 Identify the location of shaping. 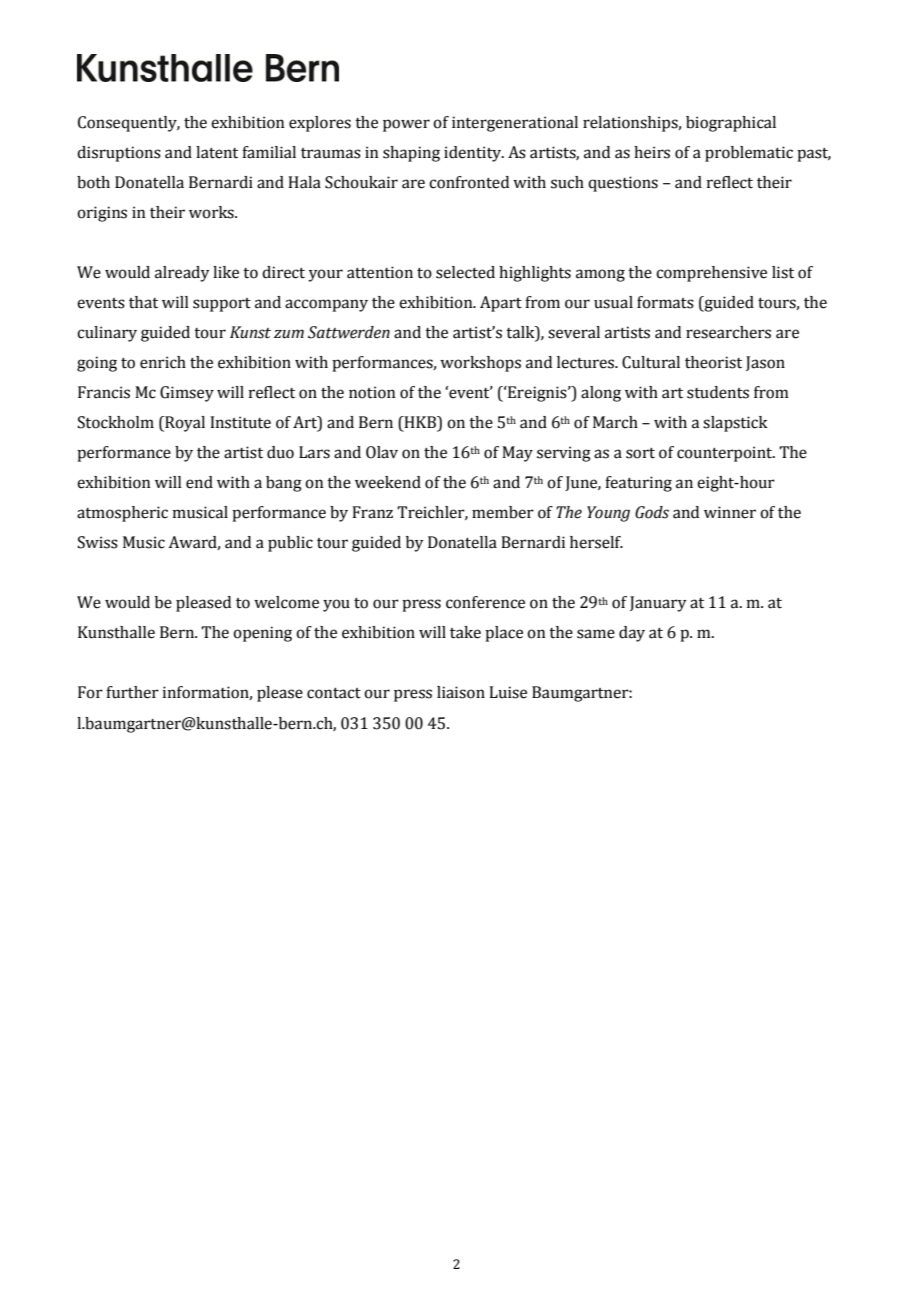
(411, 154).
